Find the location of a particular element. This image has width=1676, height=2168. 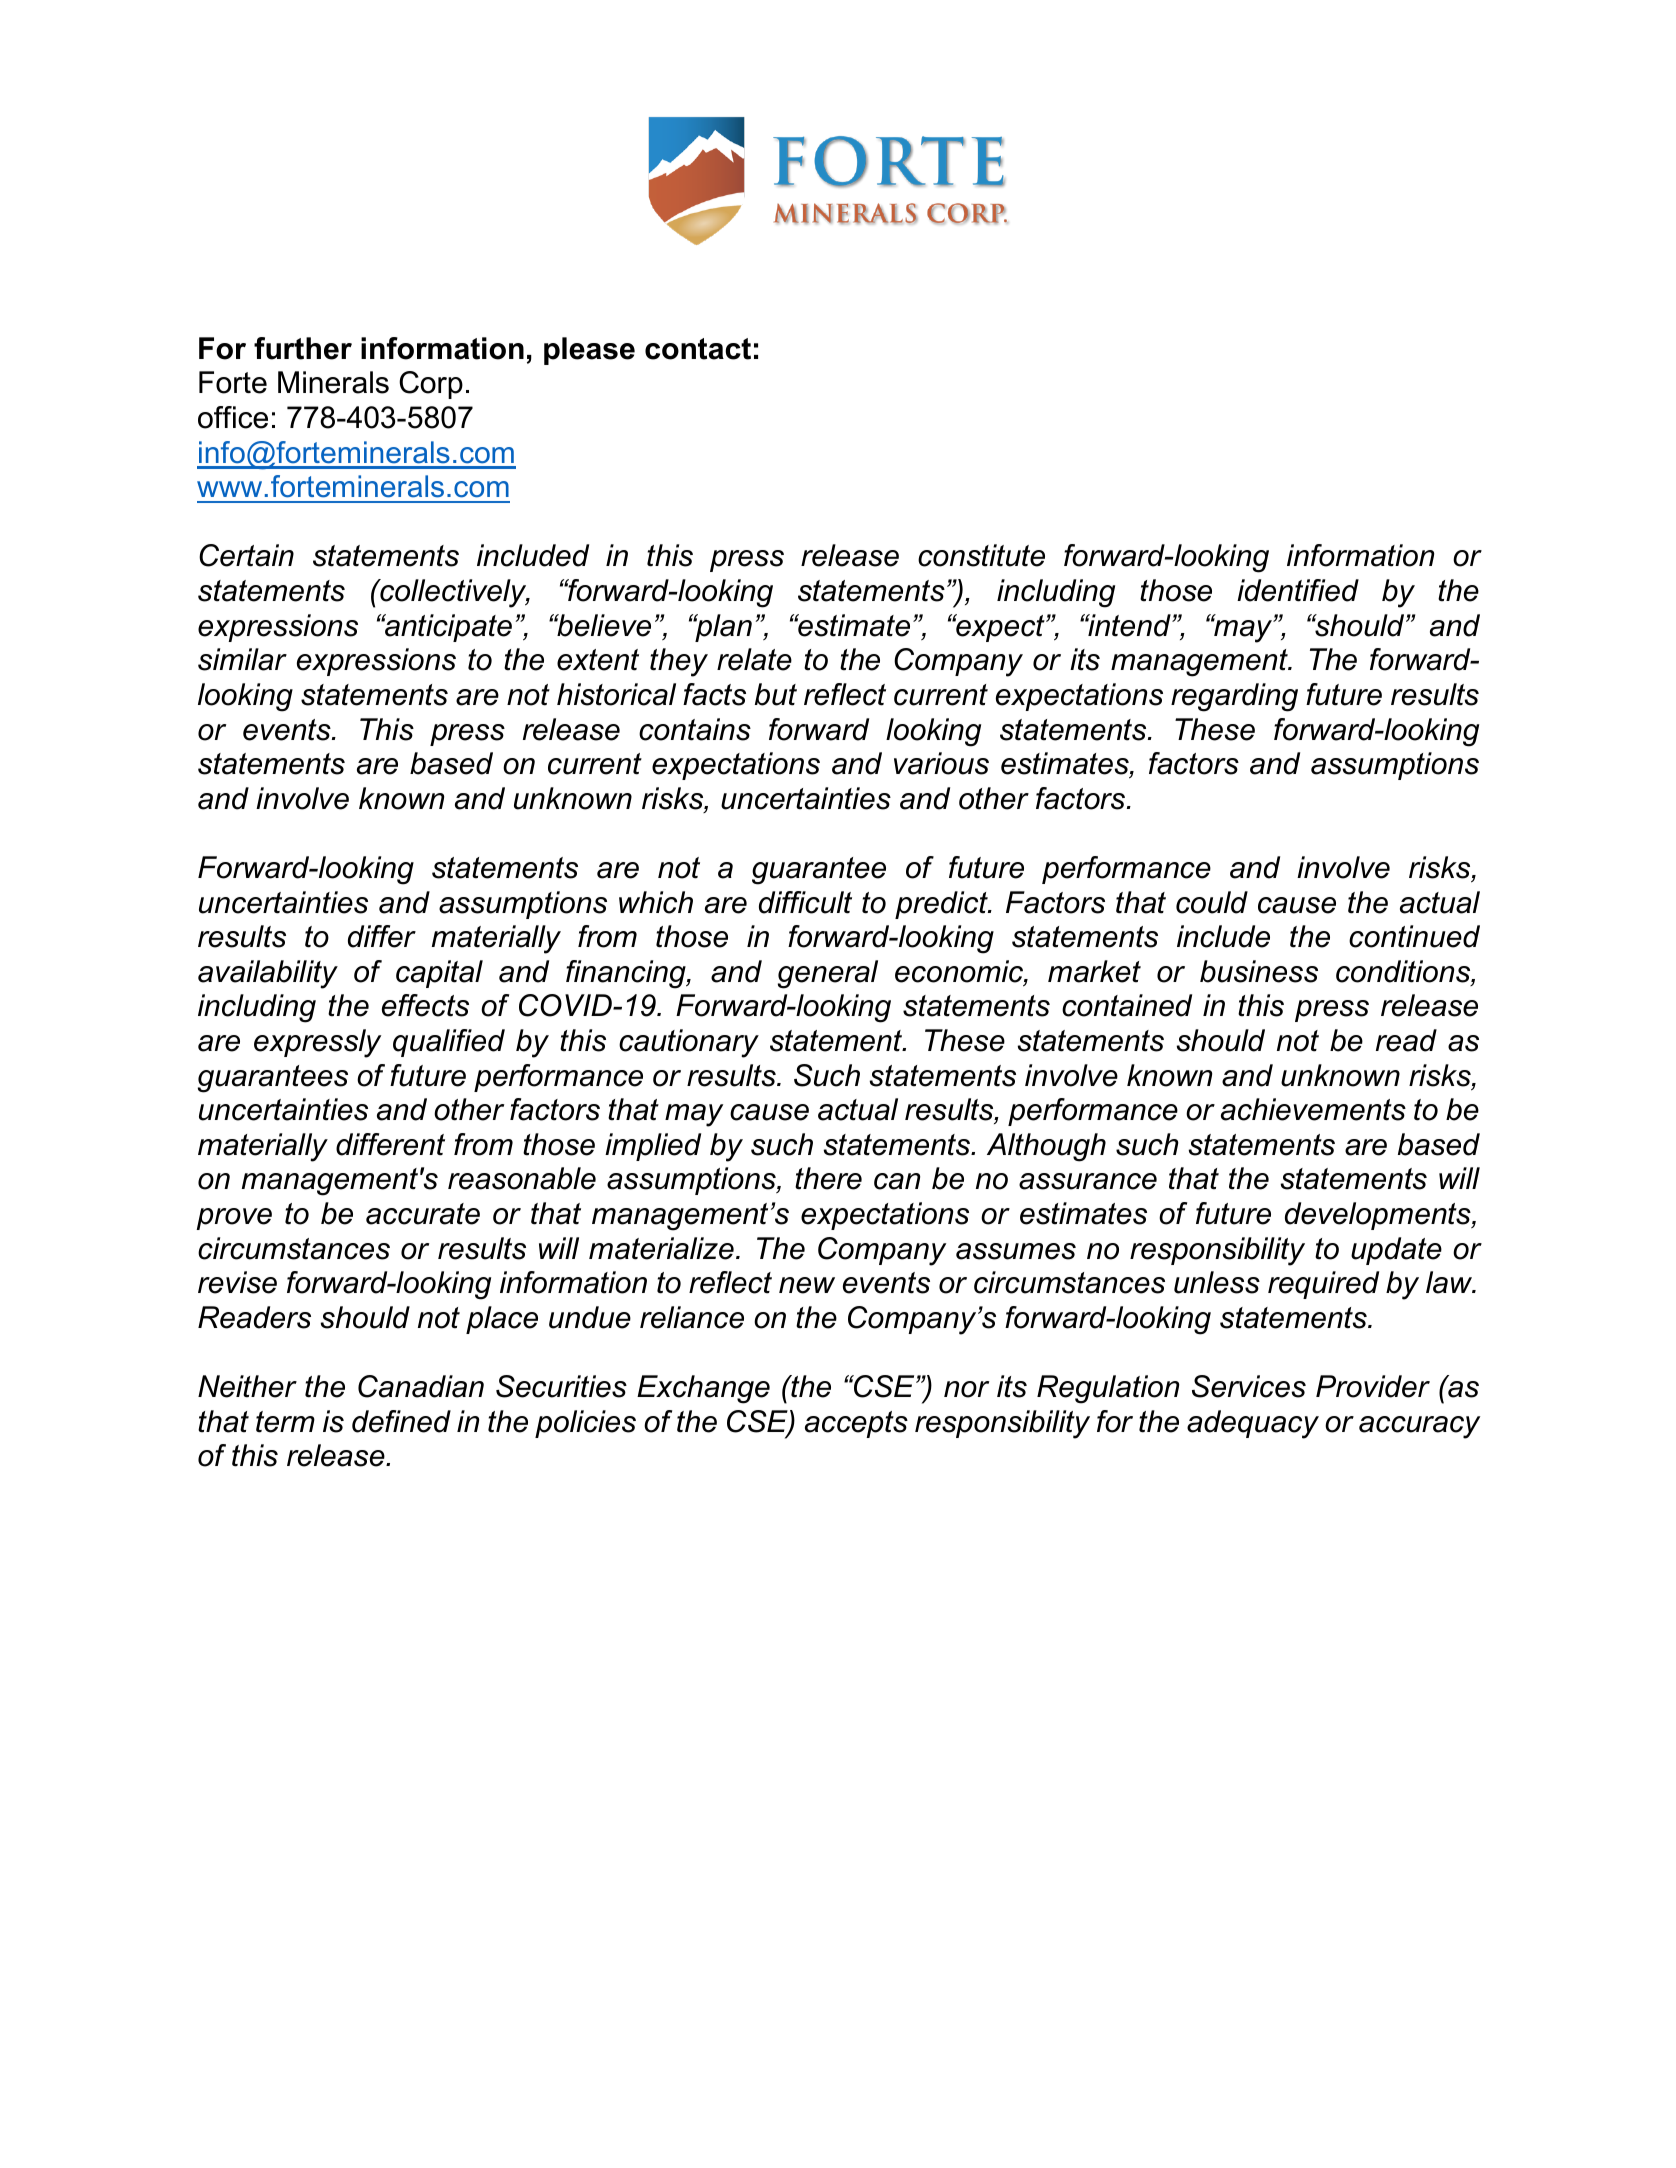

could is located at coordinates (1212, 902).
